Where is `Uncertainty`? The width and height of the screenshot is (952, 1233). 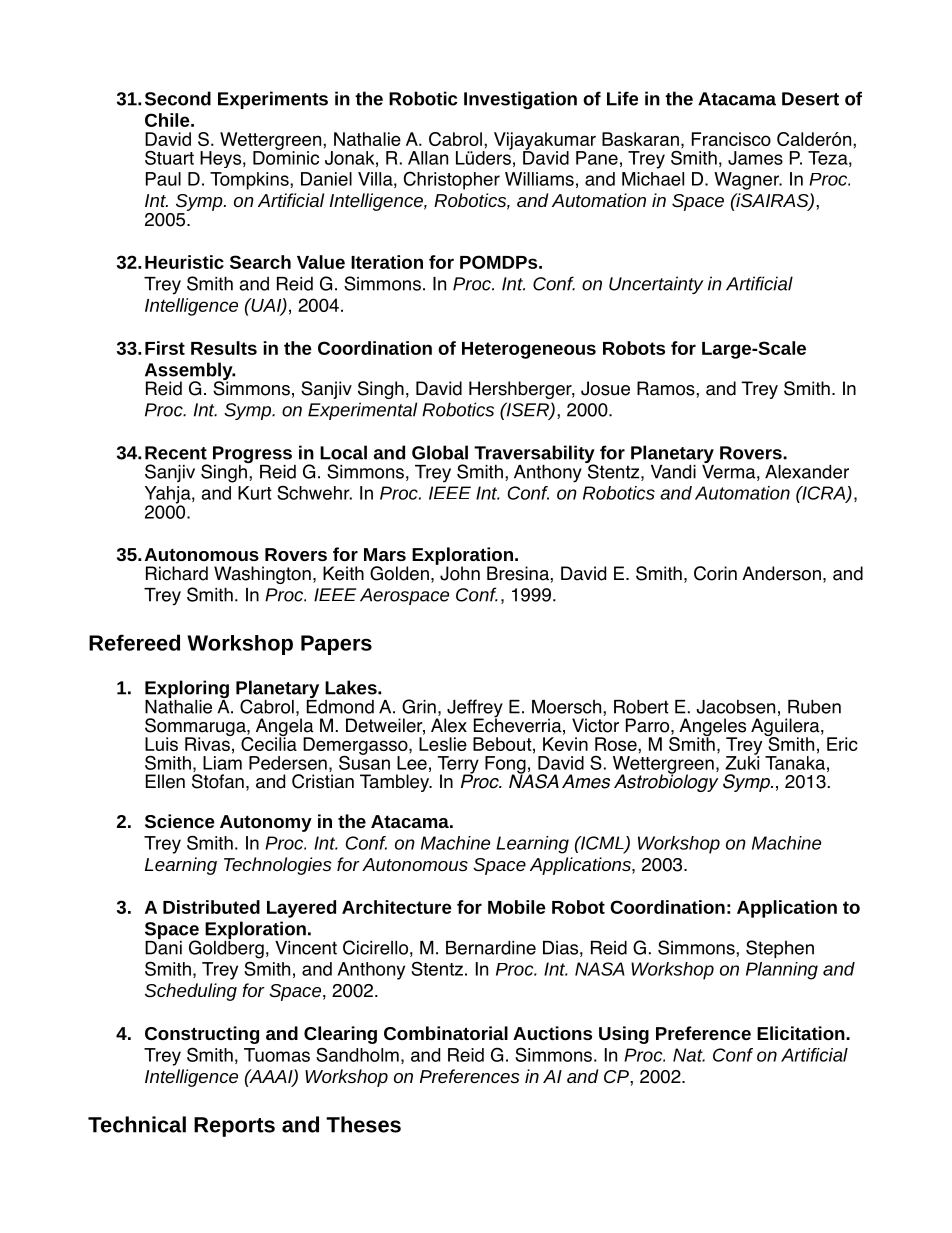 Uncertainty is located at coordinates (656, 285).
